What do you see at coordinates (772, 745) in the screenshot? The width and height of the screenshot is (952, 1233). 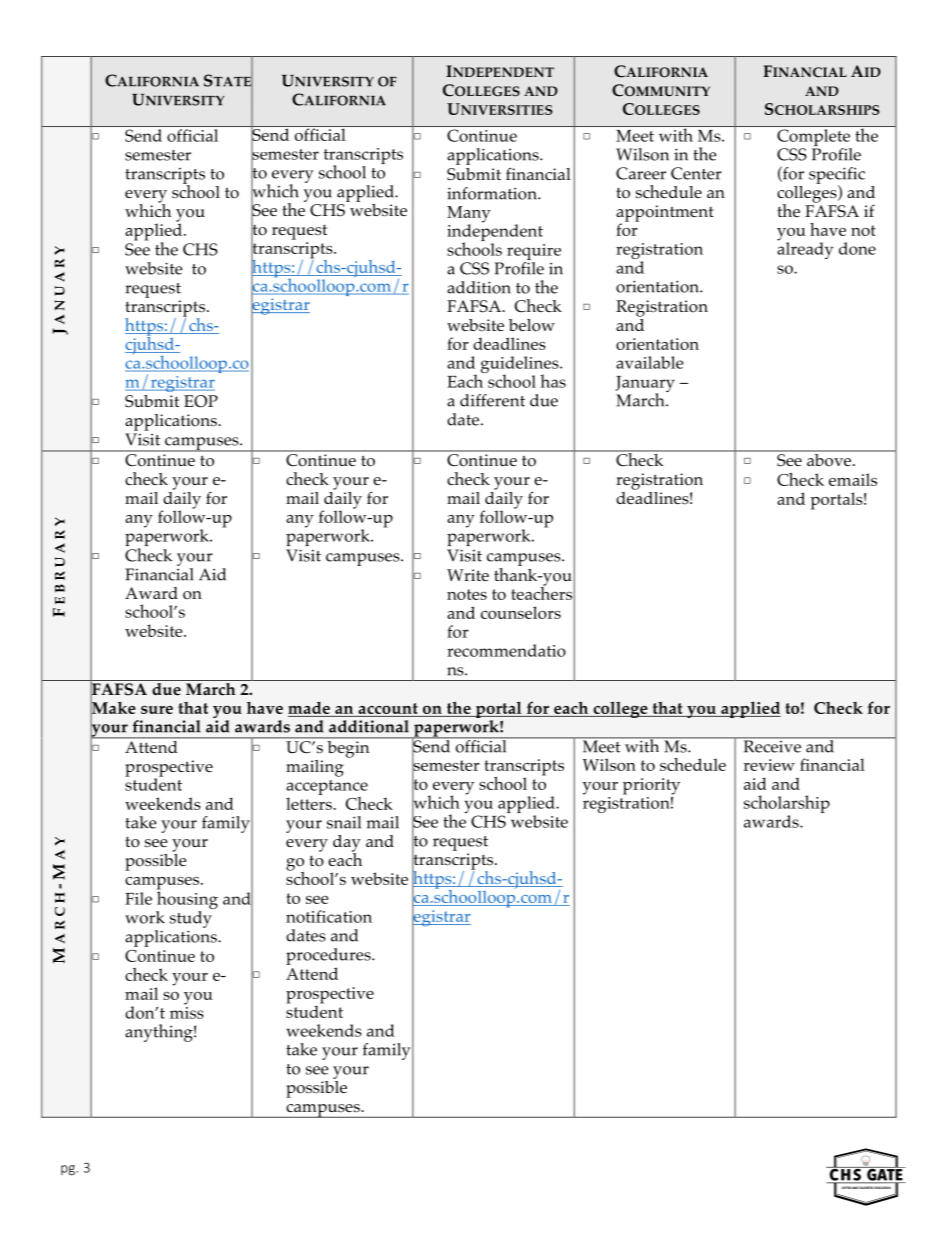 I see `Receive` at bounding box center [772, 745].
